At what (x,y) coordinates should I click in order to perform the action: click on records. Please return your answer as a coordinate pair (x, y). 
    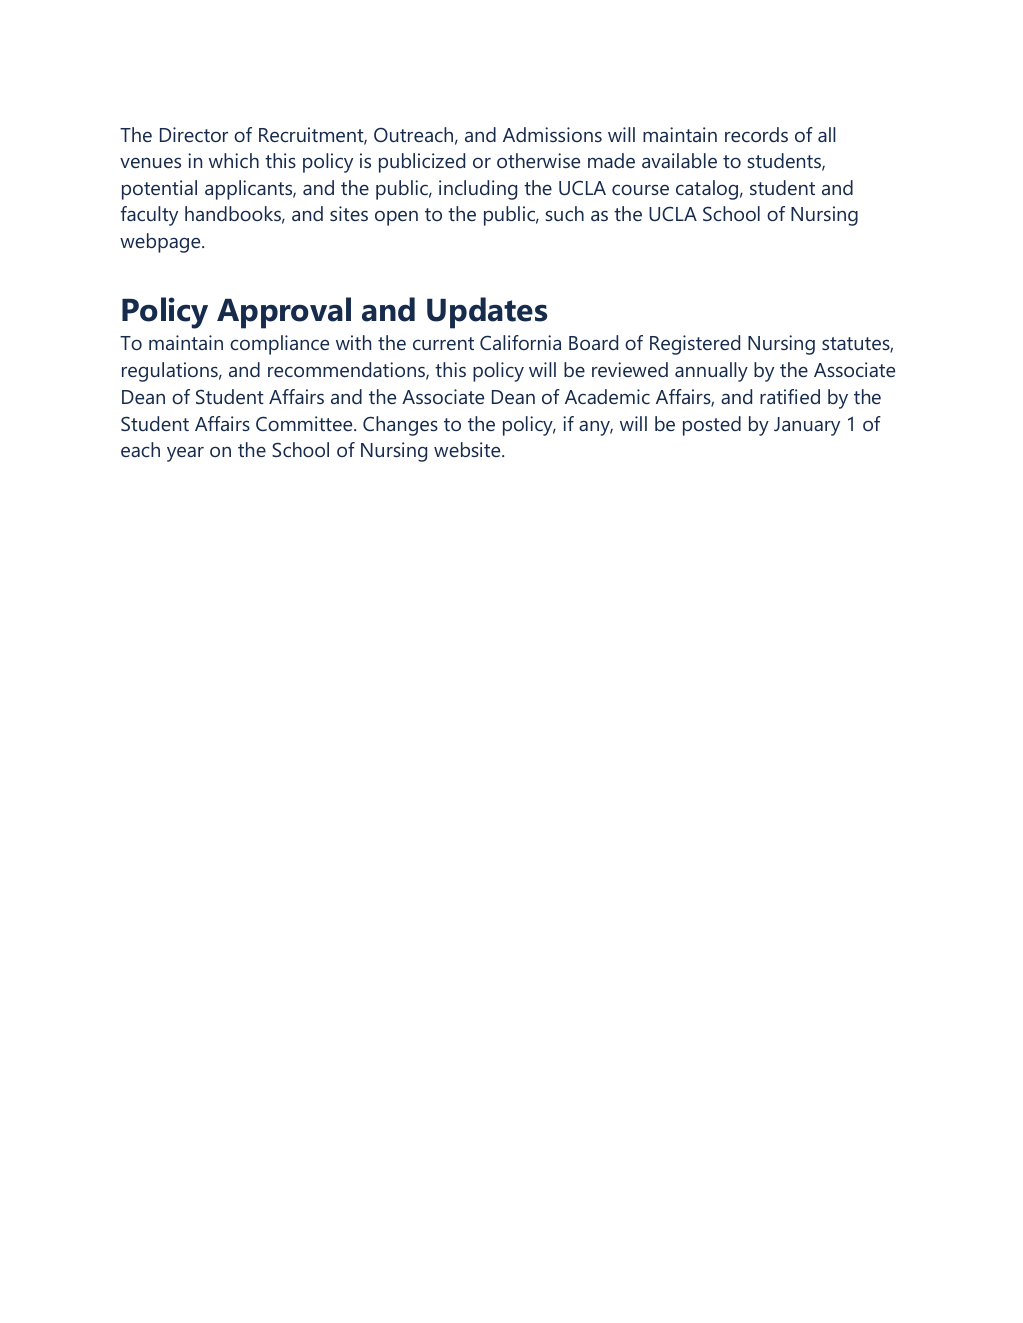
    Looking at the image, I should click on (756, 134).
